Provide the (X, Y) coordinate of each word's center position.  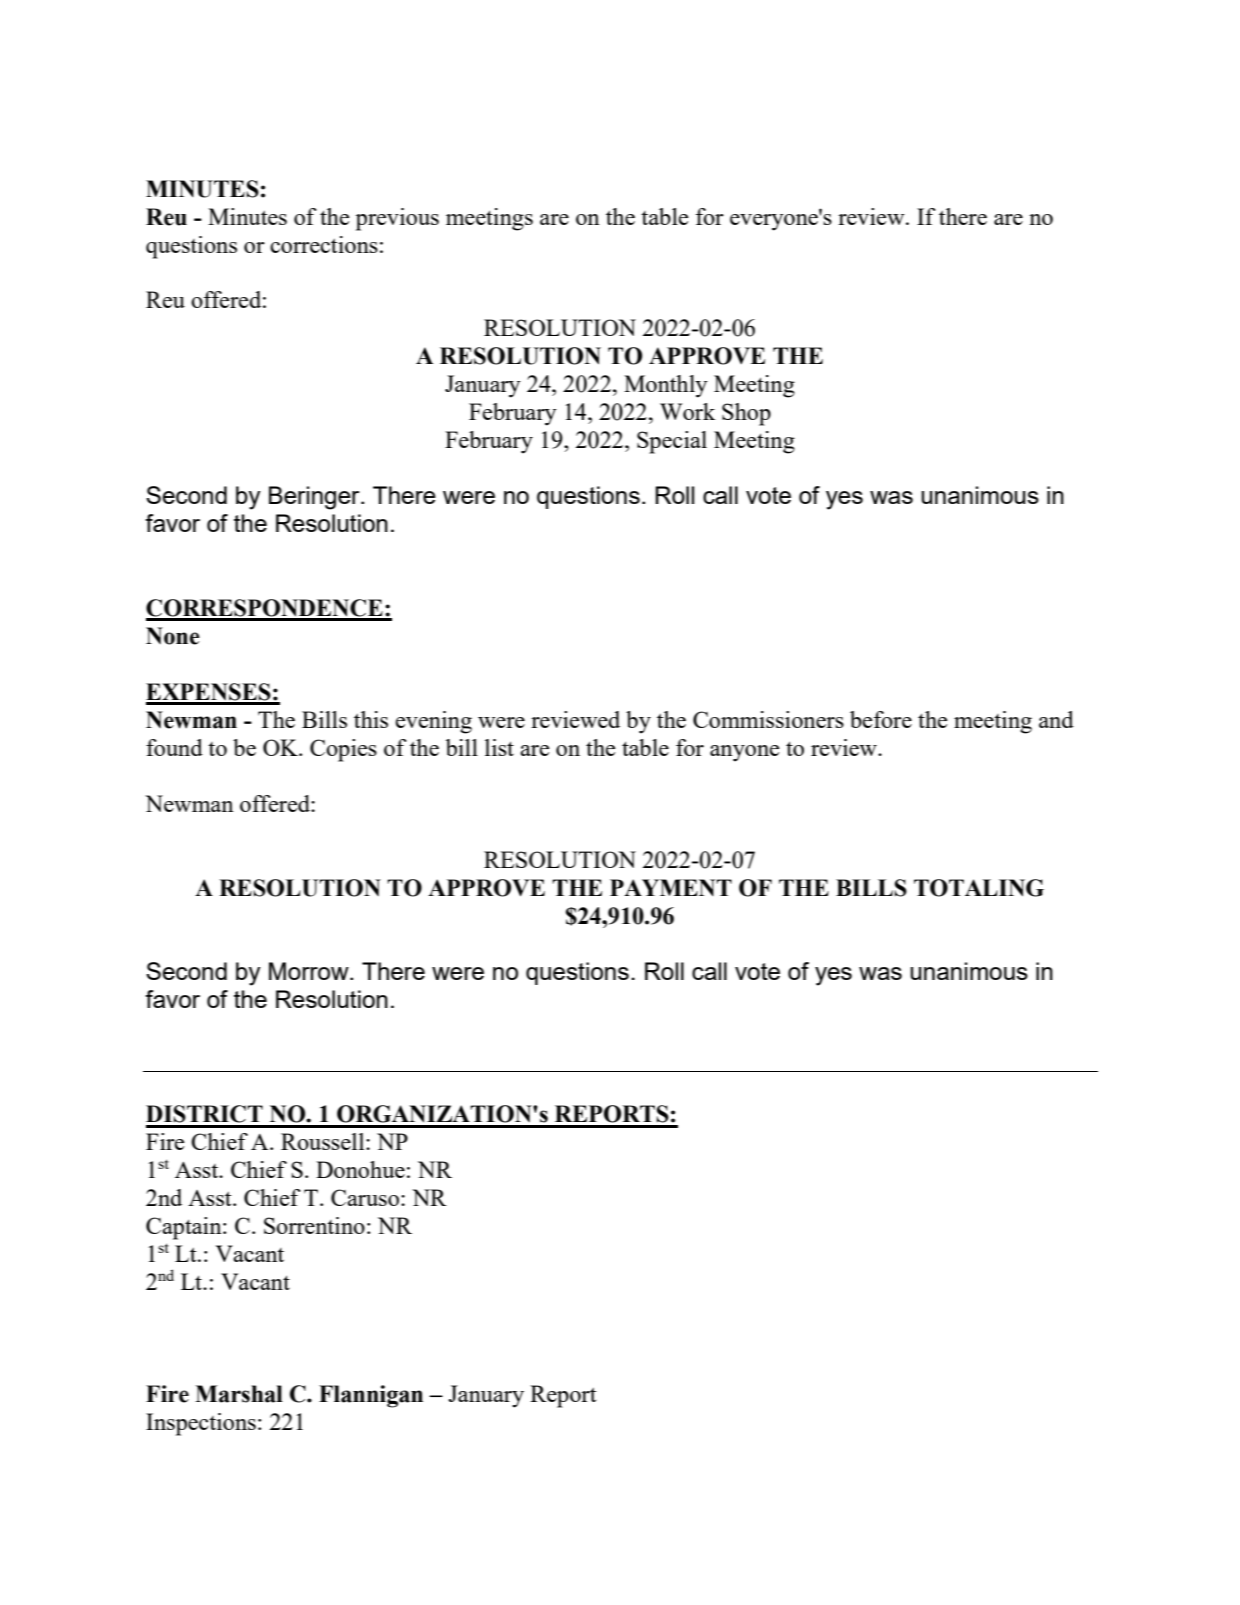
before (881, 719)
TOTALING (979, 888)
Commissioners (768, 719)
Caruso (365, 1197)
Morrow (310, 971)
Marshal (239, 1394)
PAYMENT (671, 887)
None (173, 636)
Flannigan (371, 1396)
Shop (746, 414)
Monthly (666, 386)
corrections (324, 244)
